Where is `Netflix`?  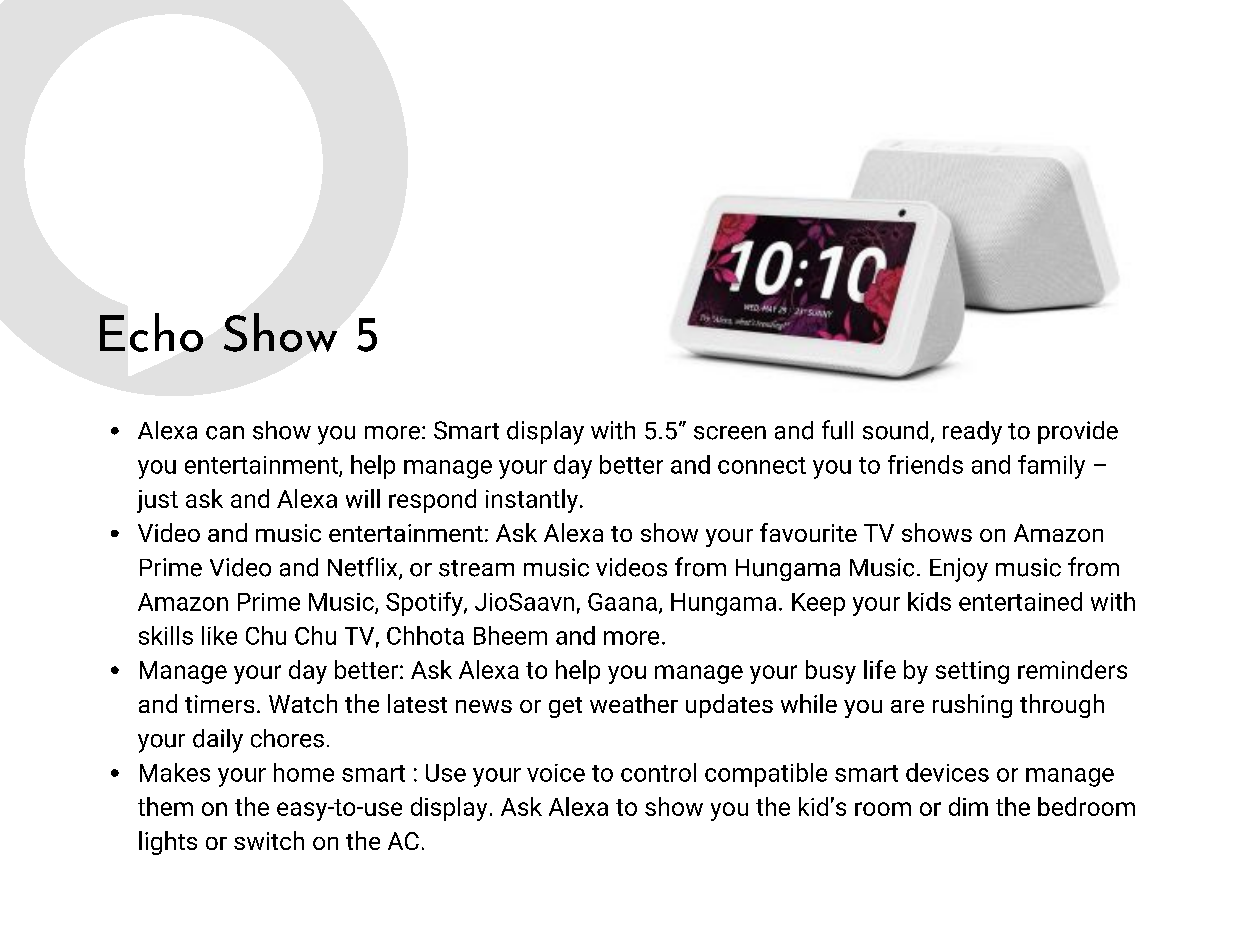 Netflix is located at coordinates (364, 568).
